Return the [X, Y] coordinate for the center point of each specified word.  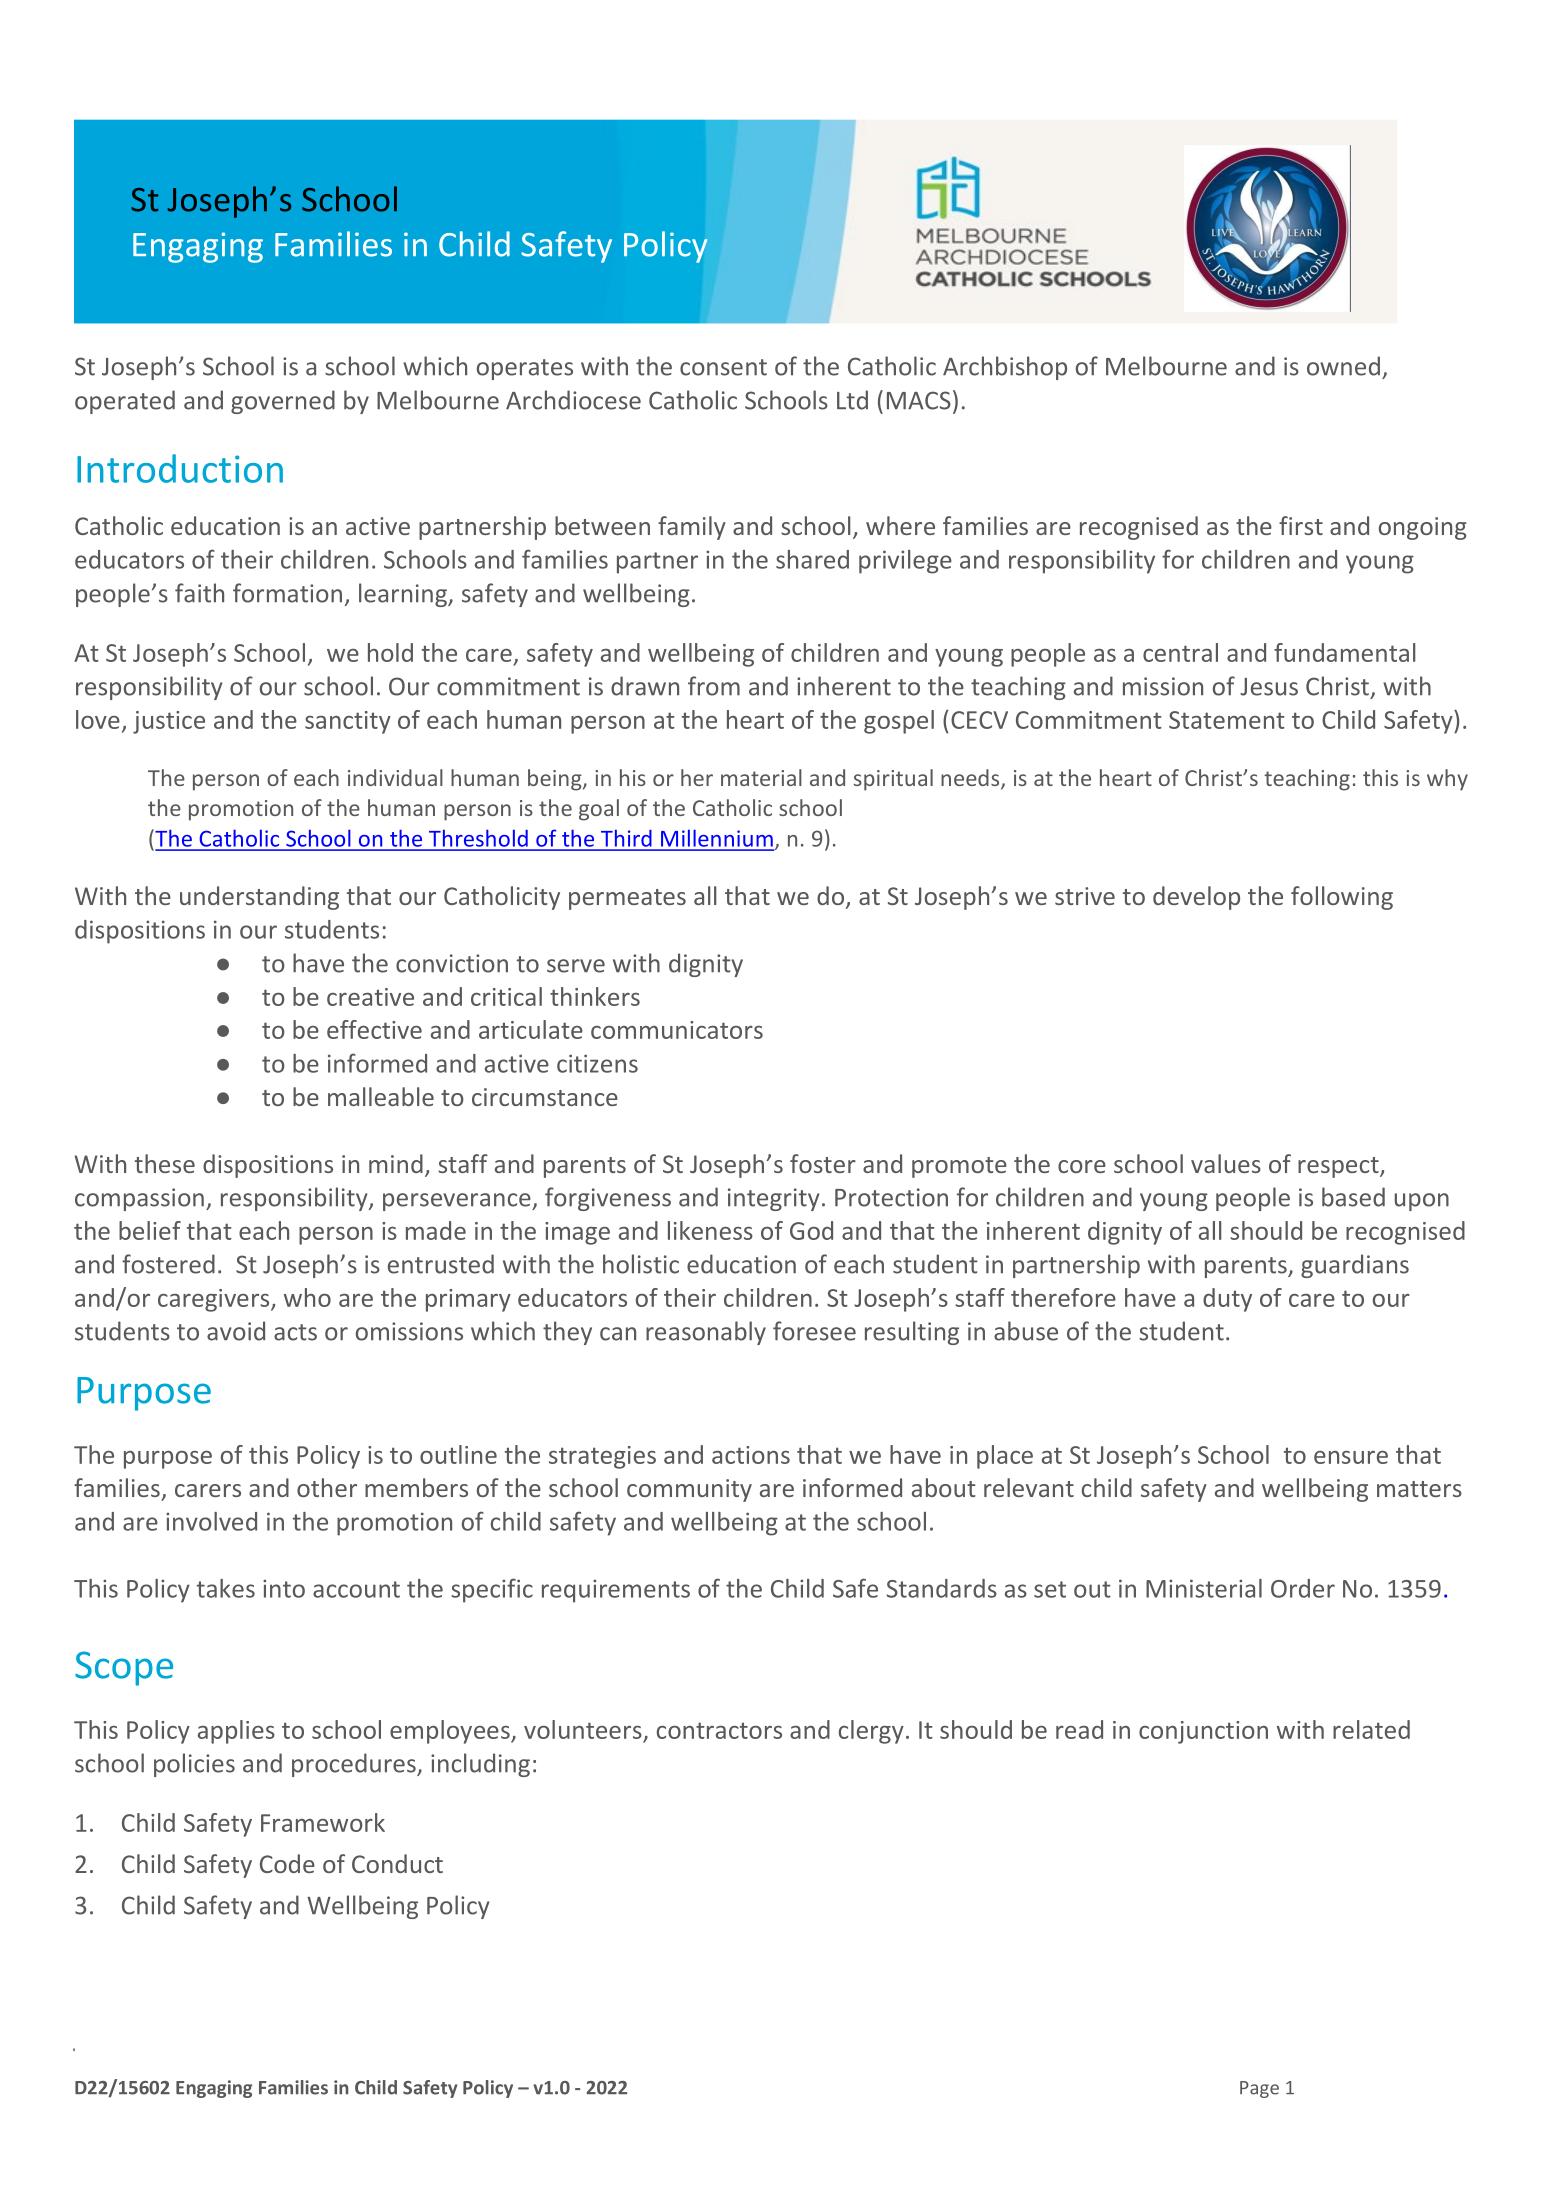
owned [1343, 366]
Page [1259, 2089]
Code [287, 1863]
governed [283, 402]
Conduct [397, 1863]
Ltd [852, 400]
